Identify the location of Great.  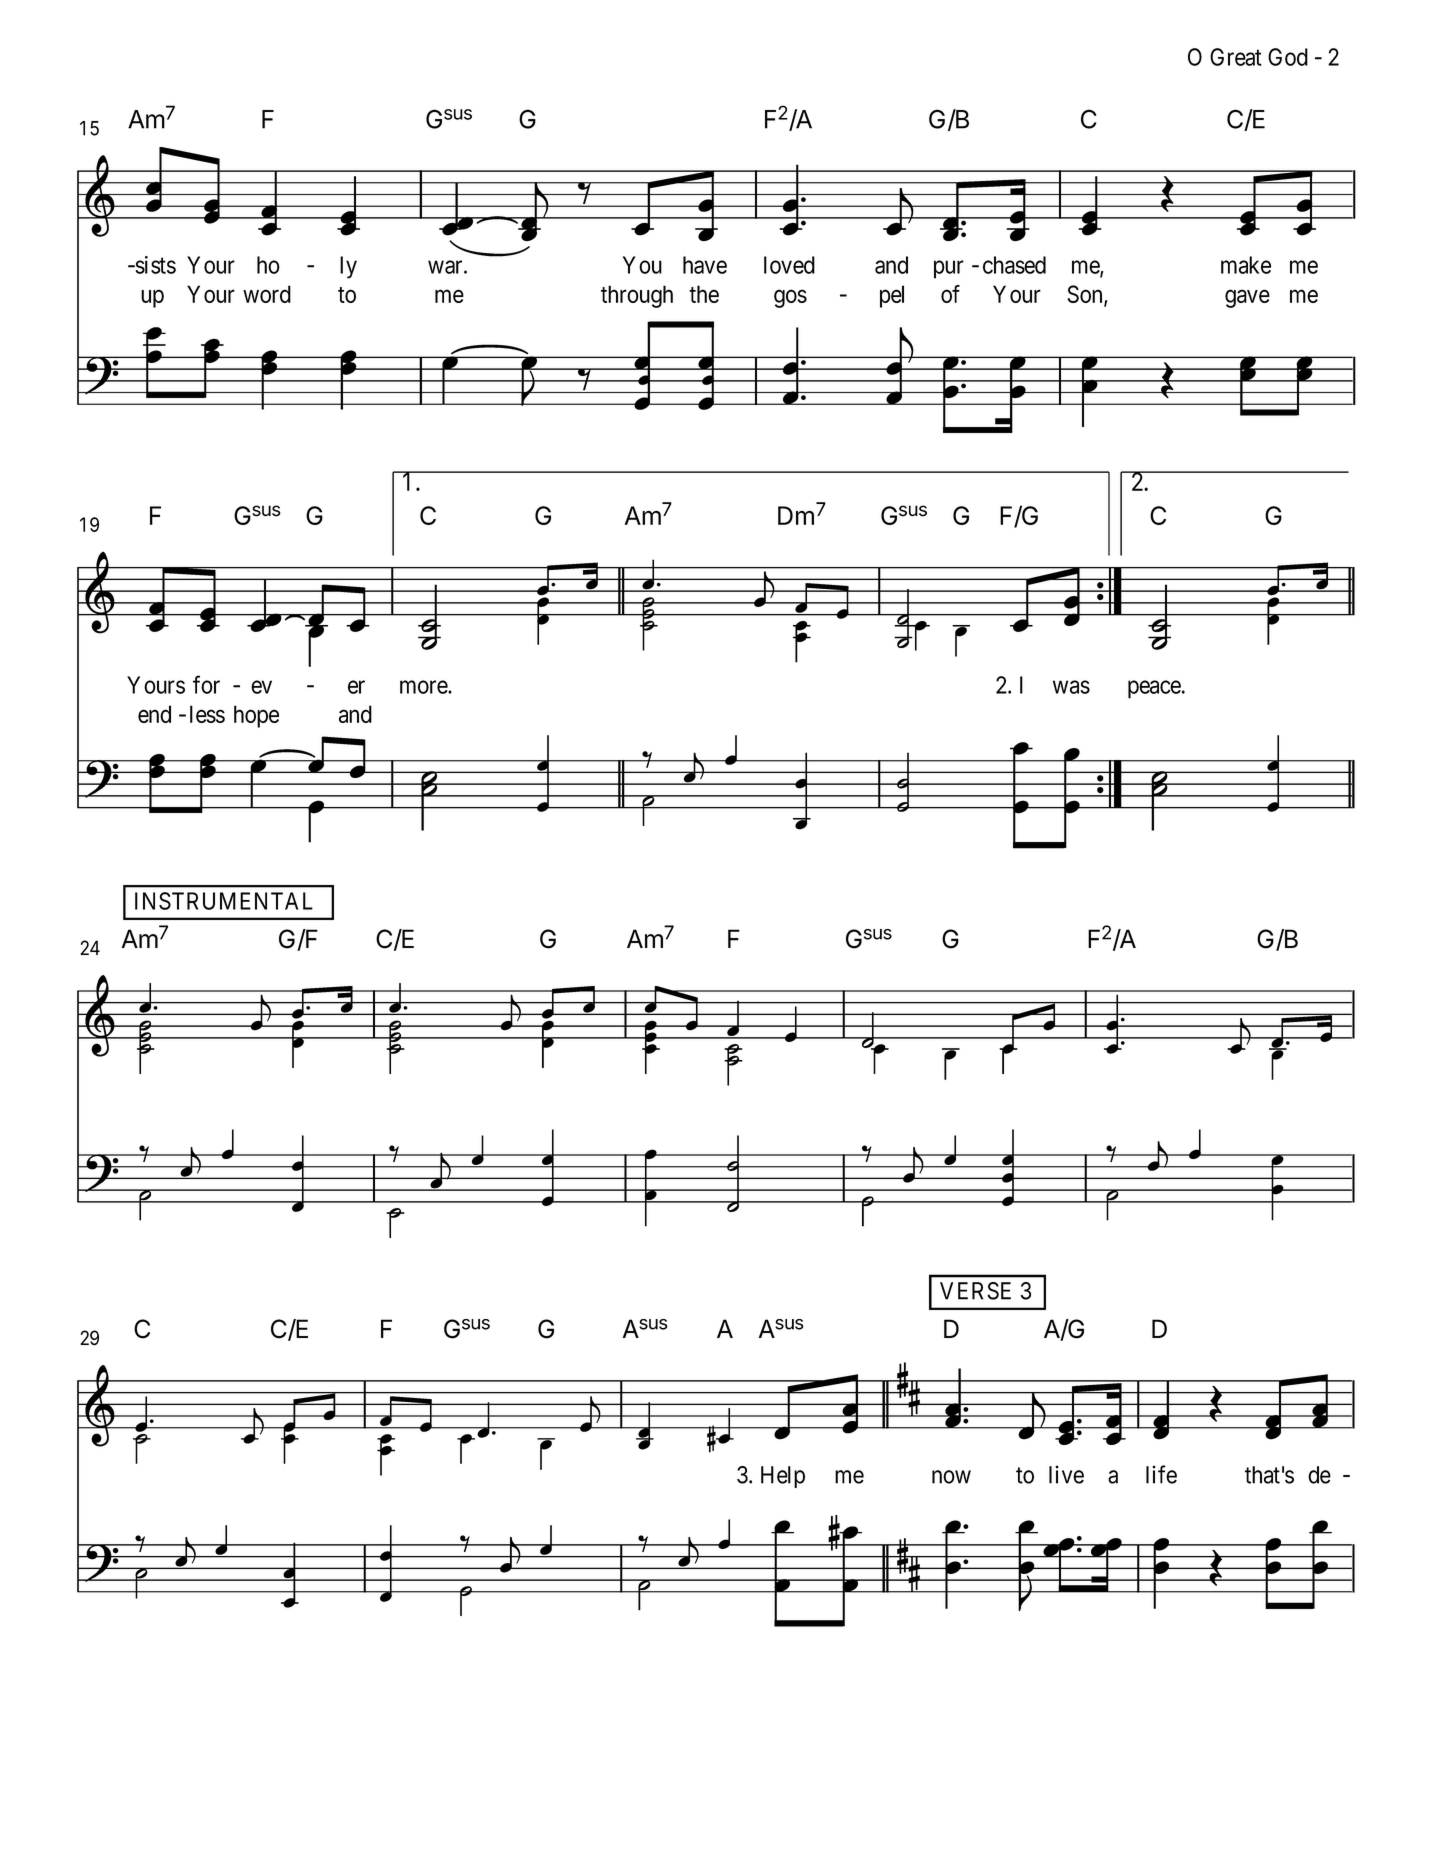
(1236, 57).
